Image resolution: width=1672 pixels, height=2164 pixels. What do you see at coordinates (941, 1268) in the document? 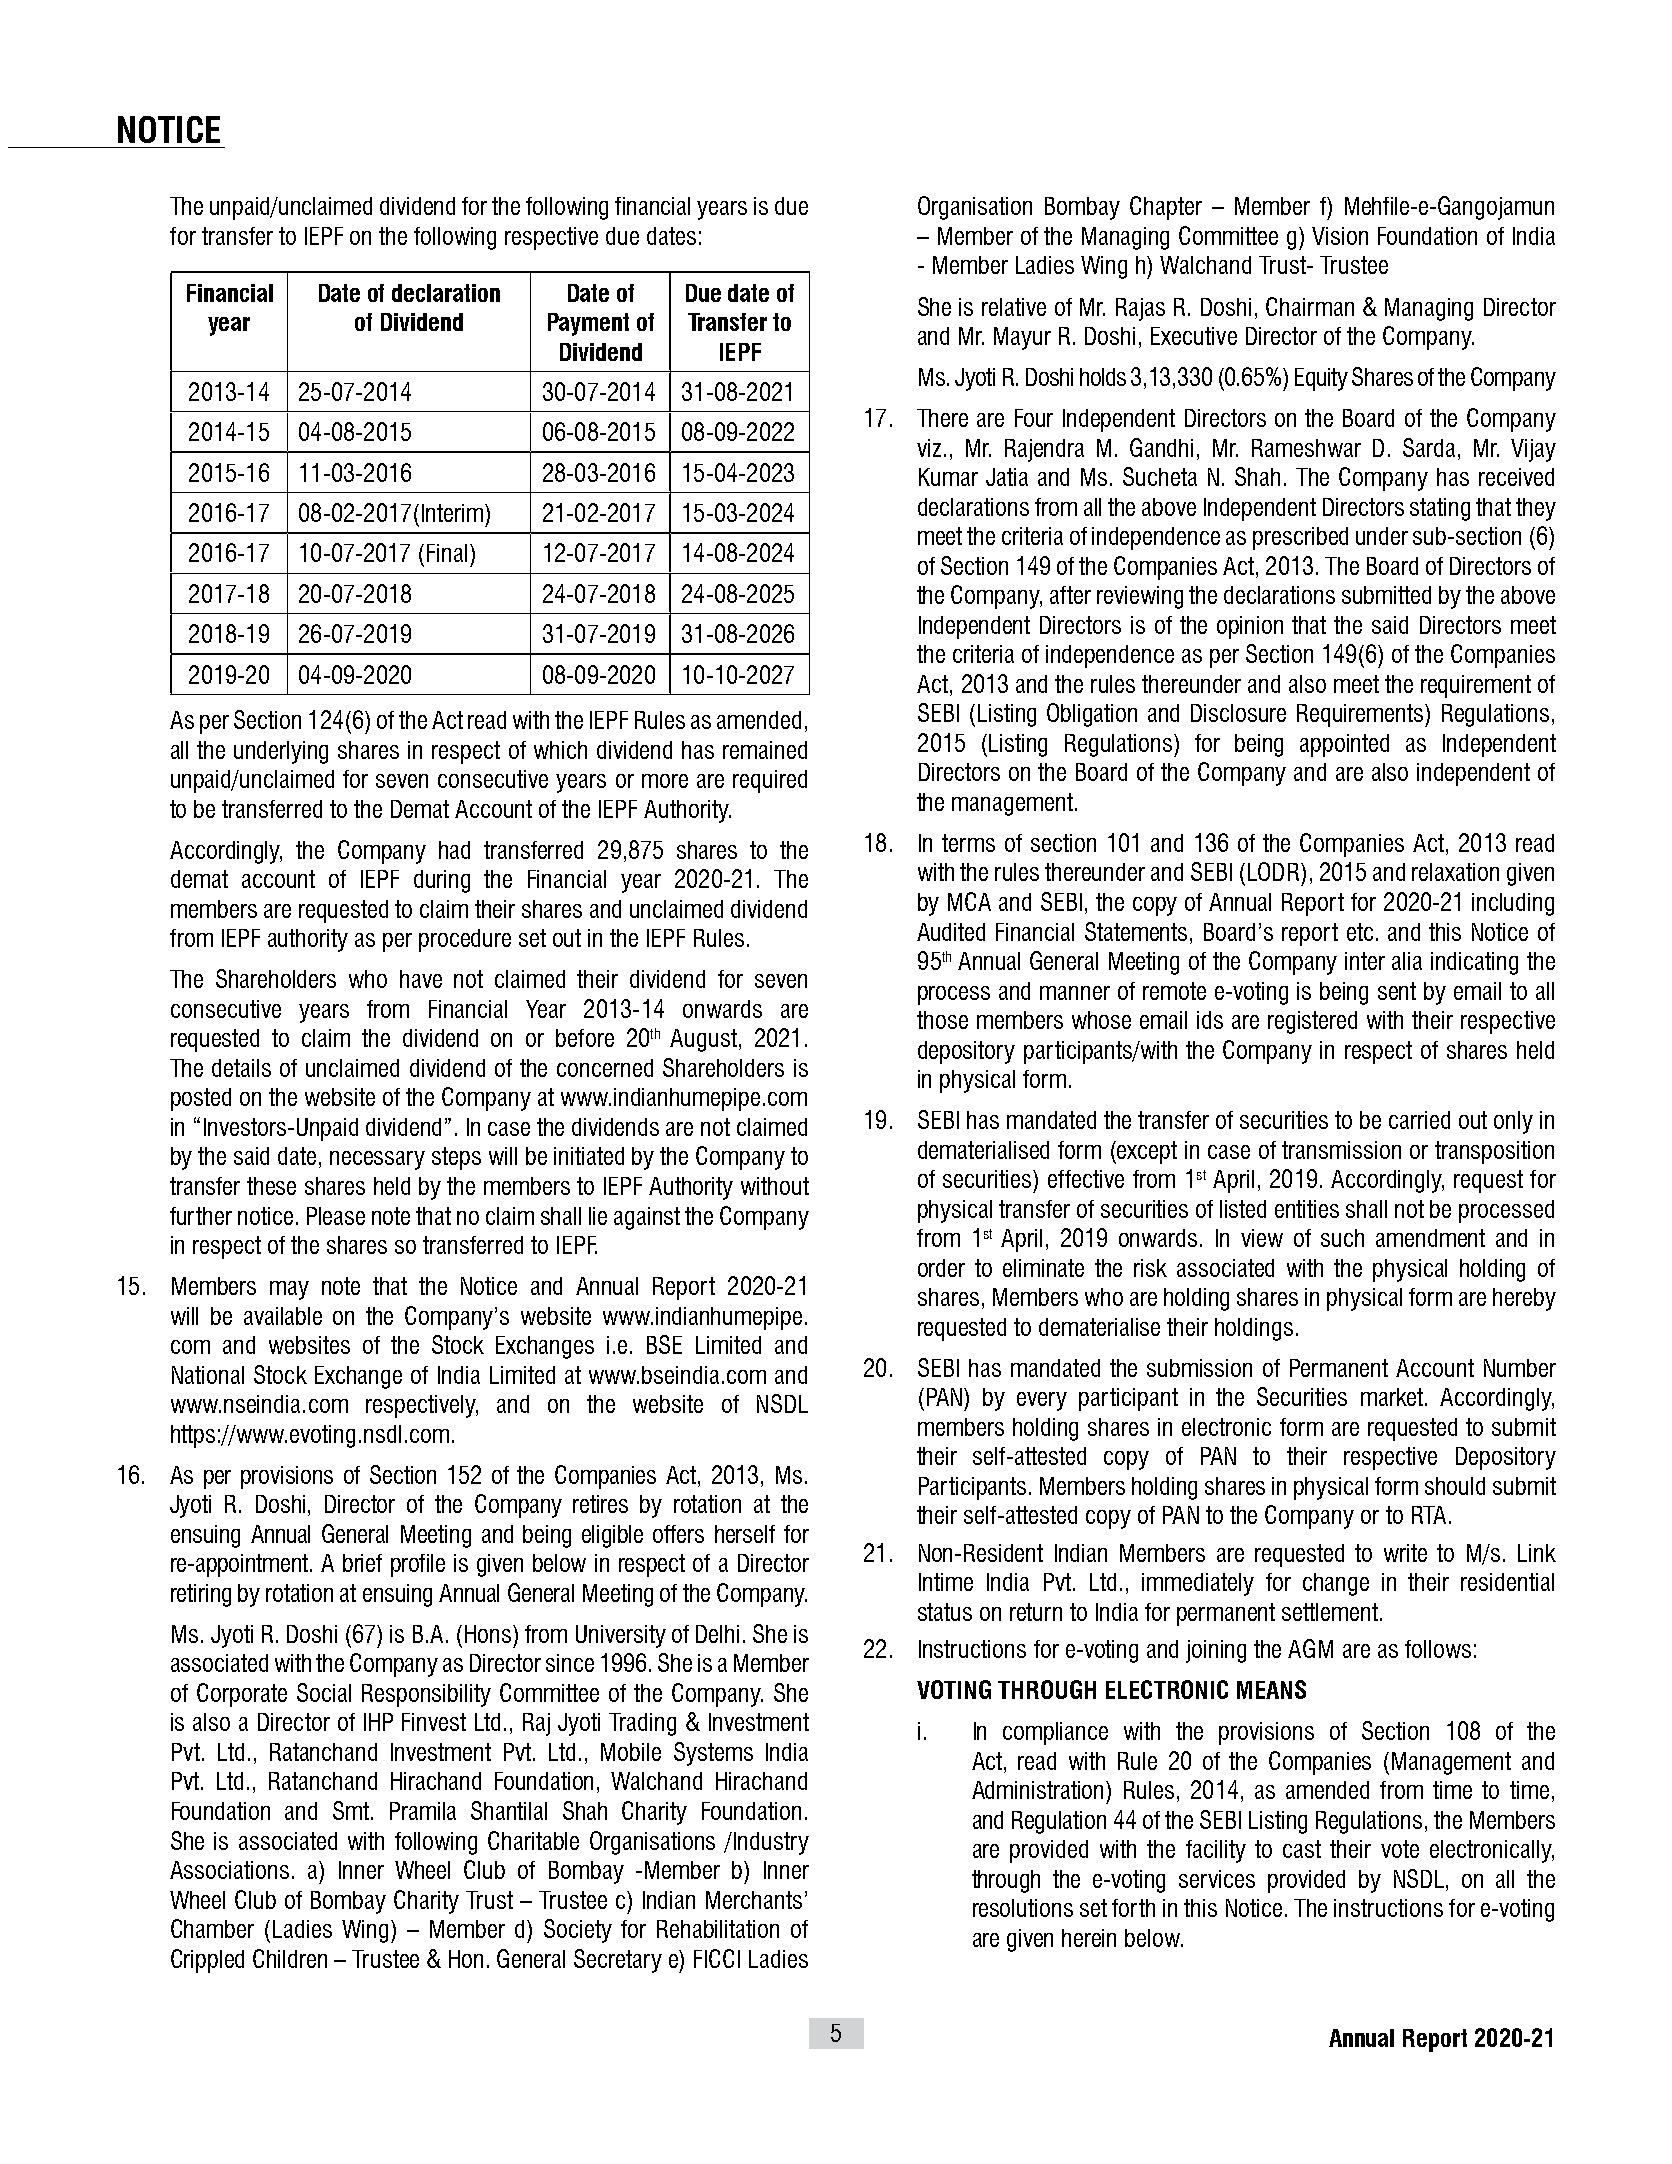
I see `order` at bounding box center [941, 1268].
